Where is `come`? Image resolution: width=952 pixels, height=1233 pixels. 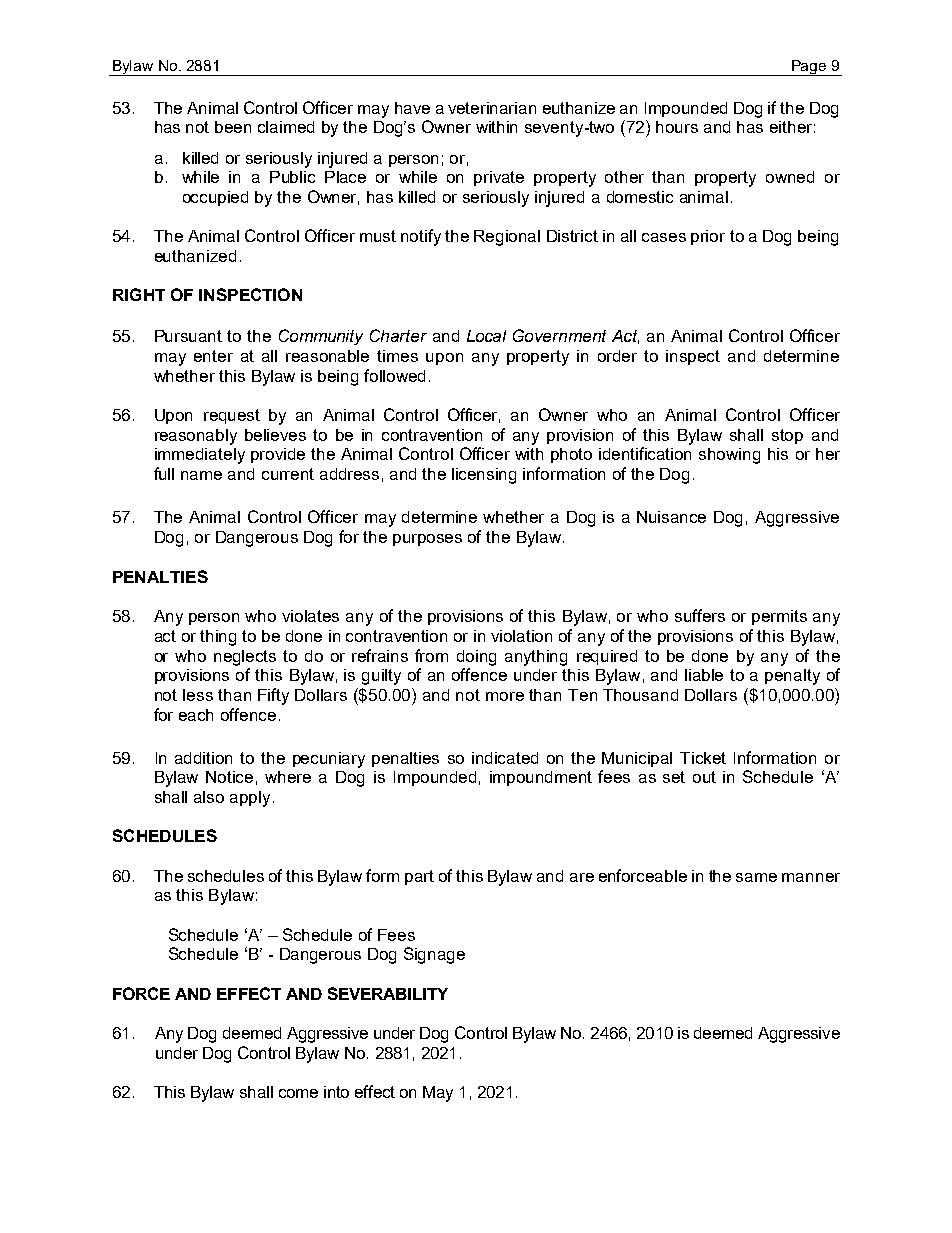
come is located at coordinates (298, 1093).
